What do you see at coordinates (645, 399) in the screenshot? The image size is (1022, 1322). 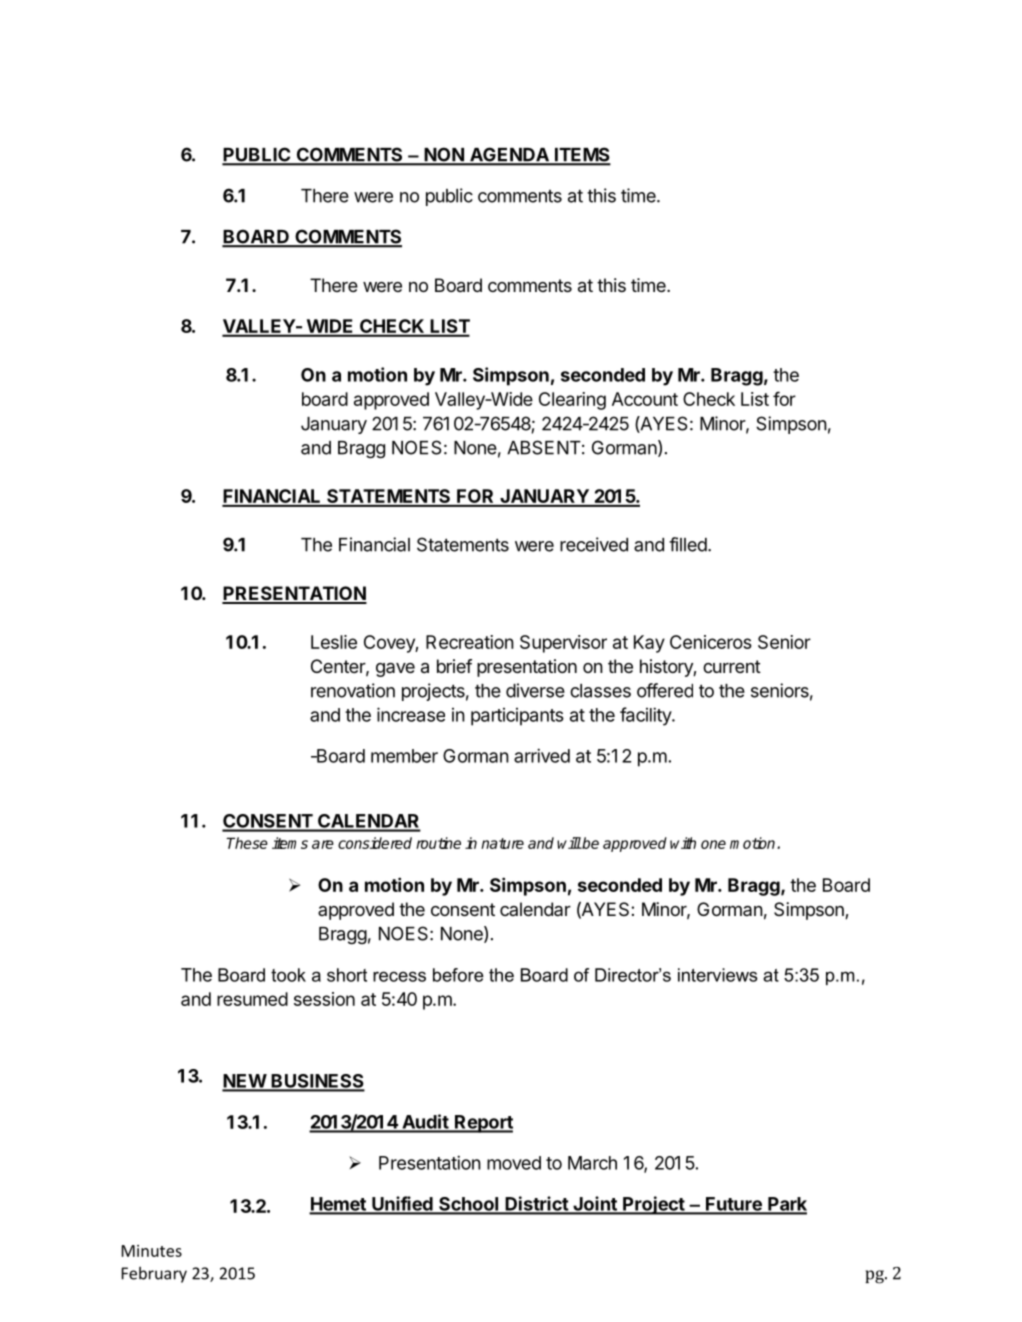 I see `Account` at bounding box center [645, 399].
